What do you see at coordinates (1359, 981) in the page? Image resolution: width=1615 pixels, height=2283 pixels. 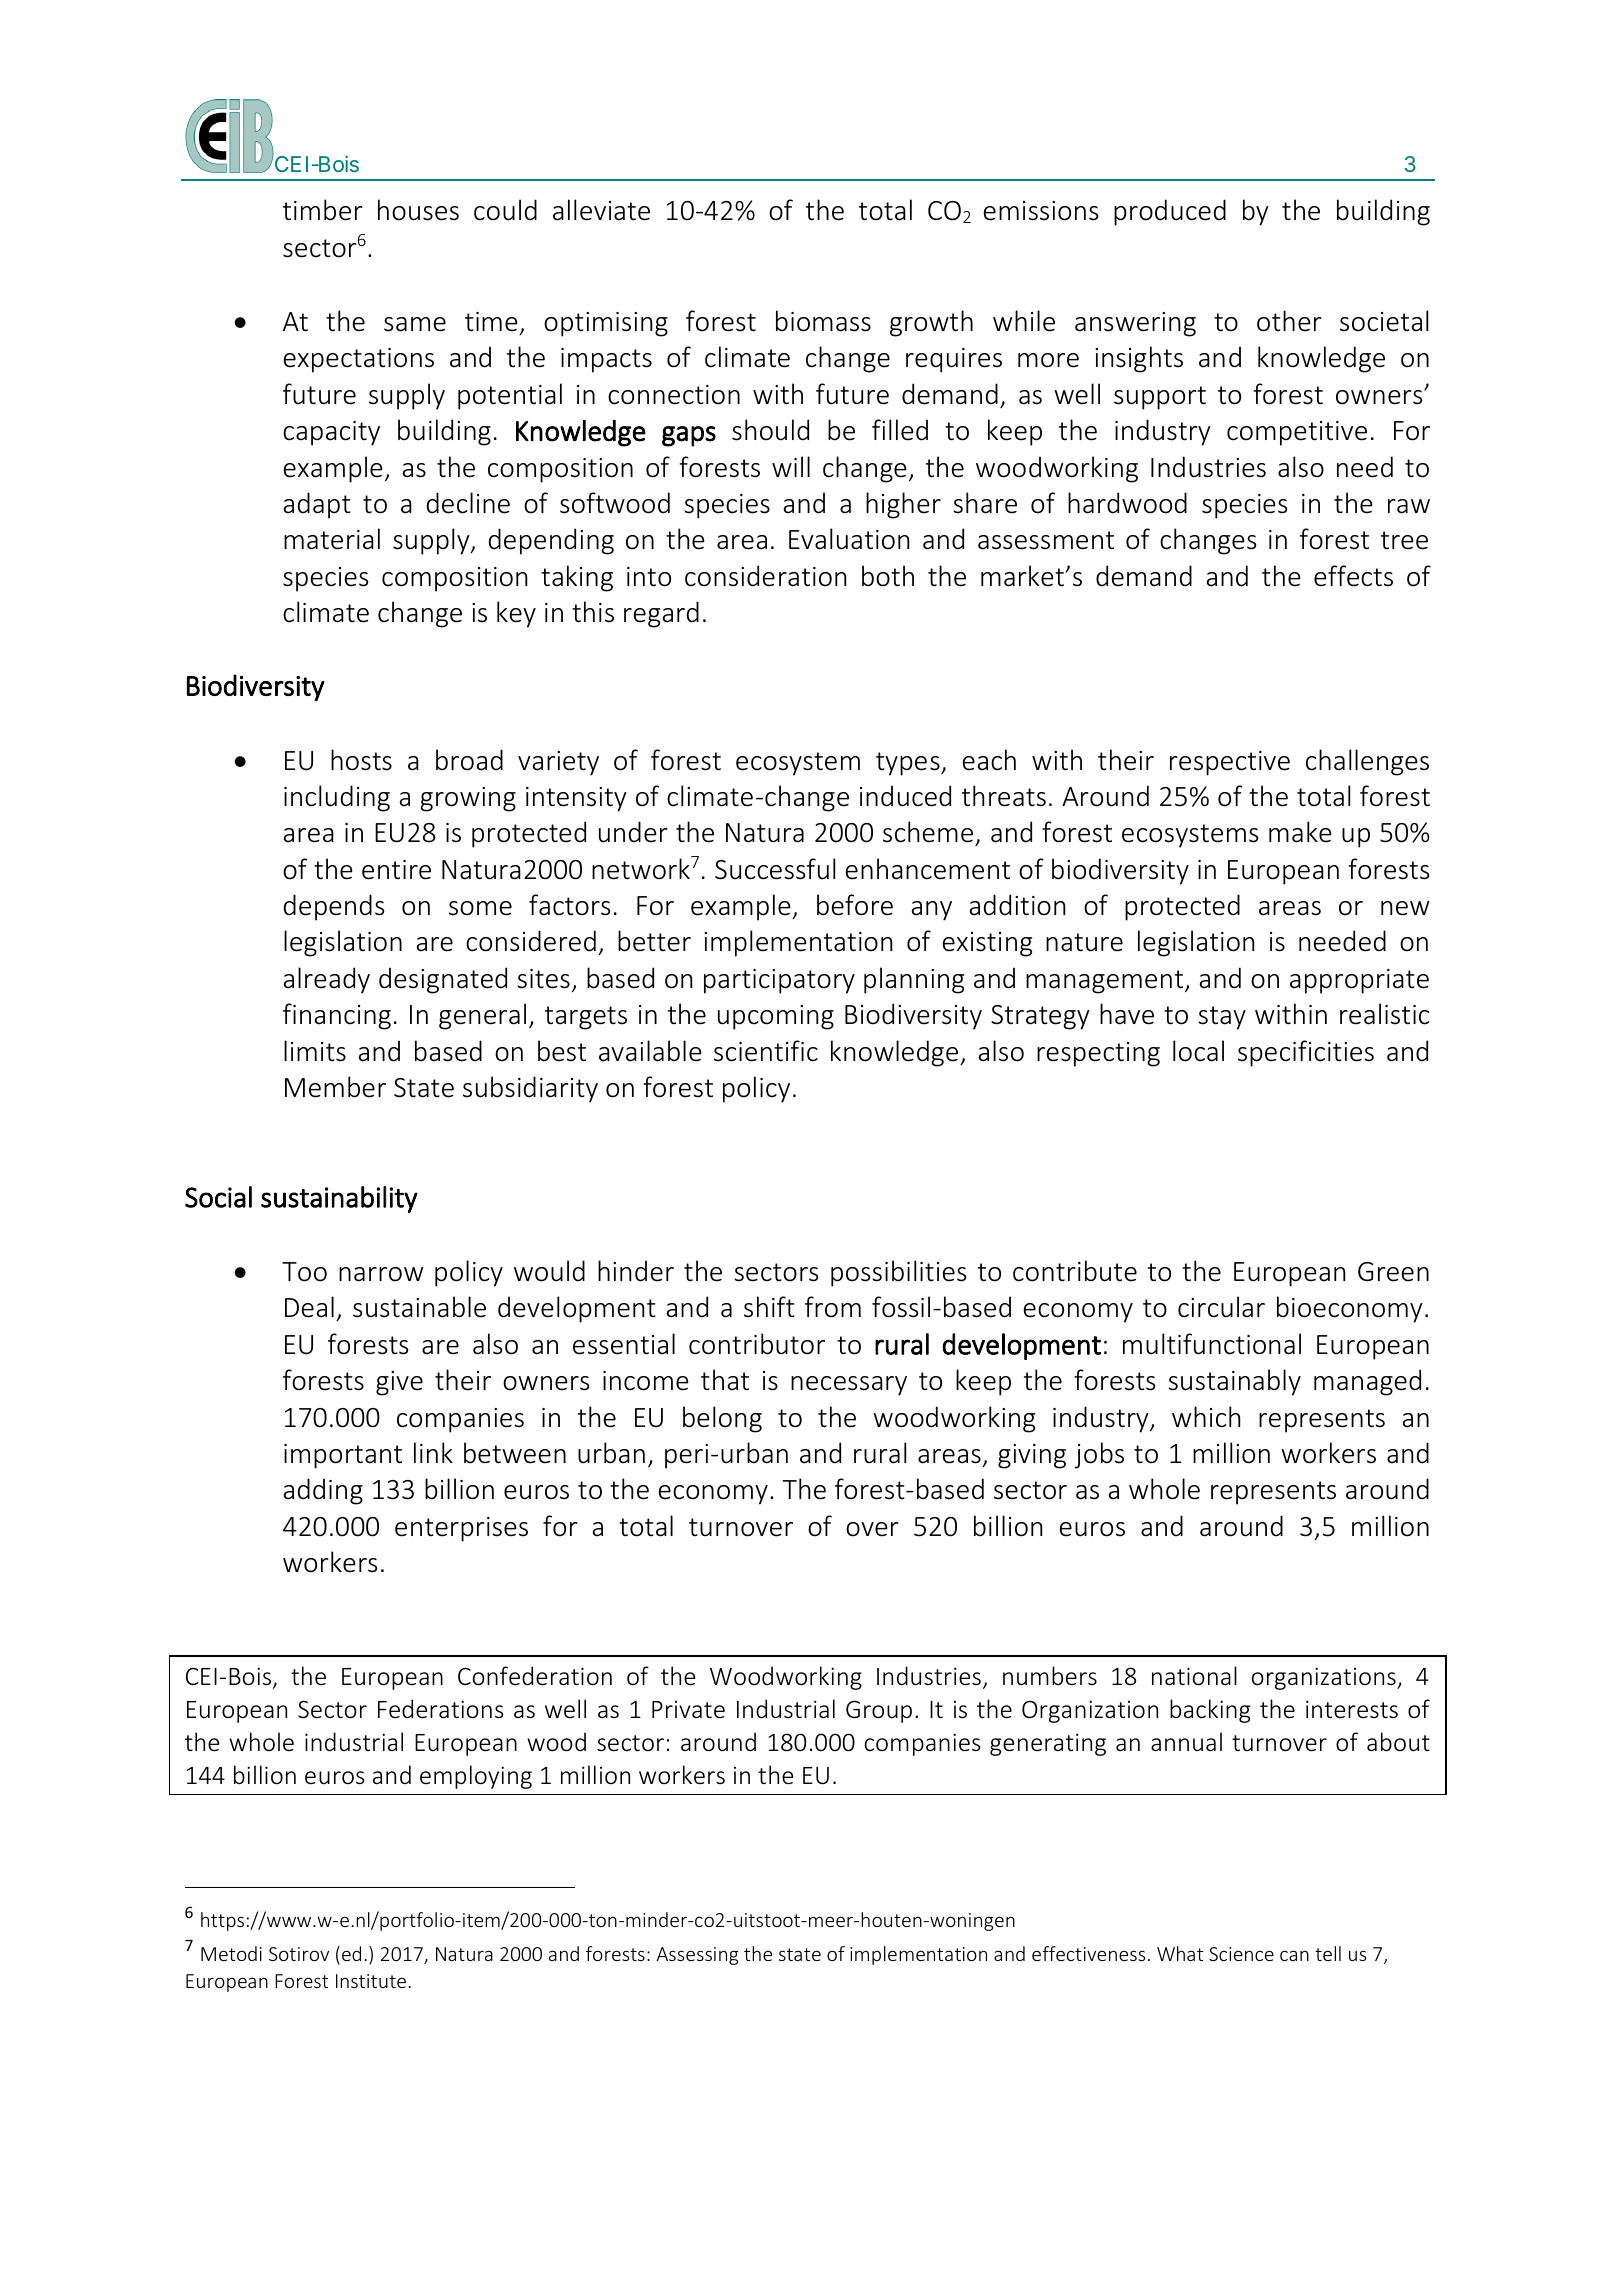 I see `appropriate` at bounding box center [1359, 981].
